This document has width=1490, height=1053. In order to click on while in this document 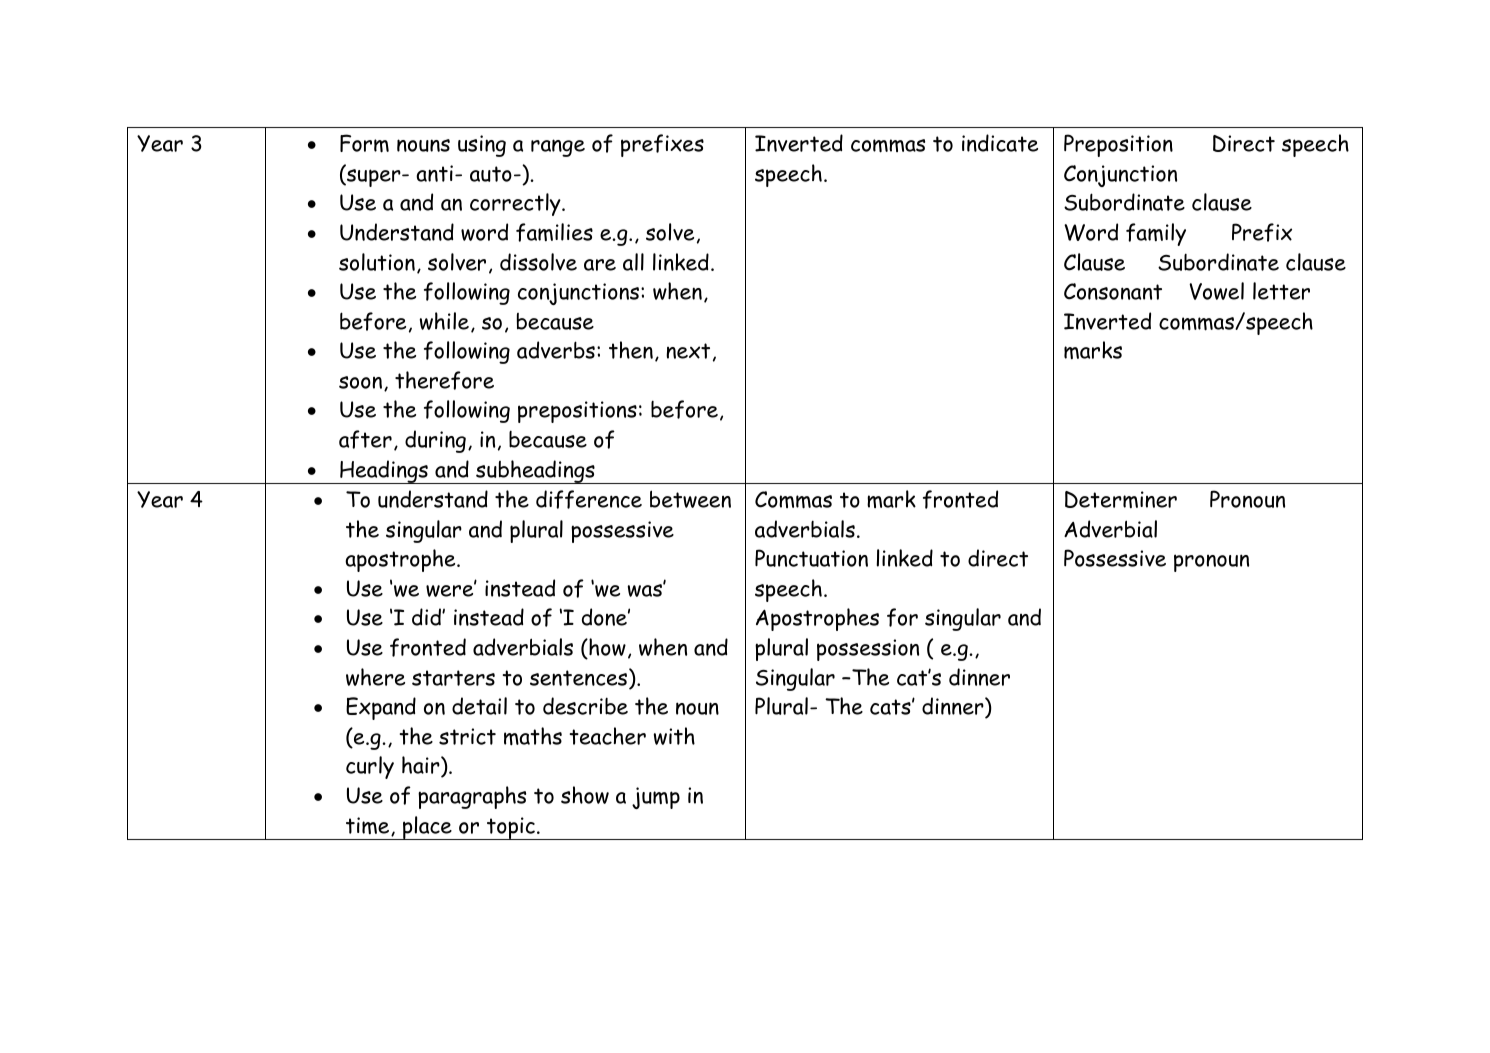, I will do `click(444, 321)`.
